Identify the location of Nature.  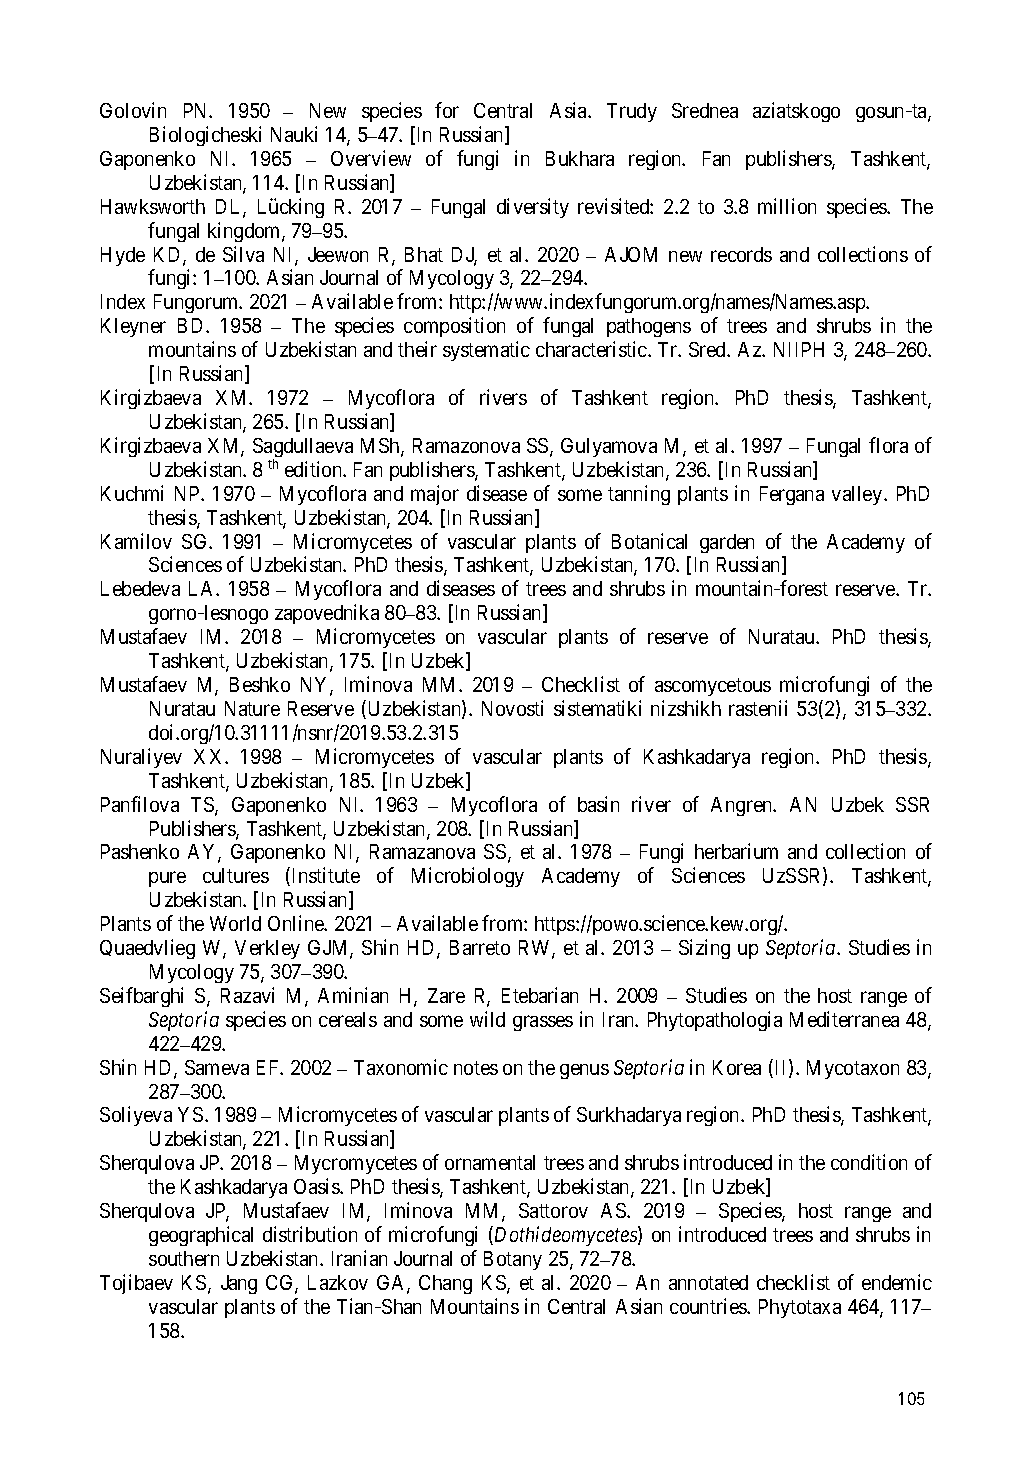
(252, 708).
